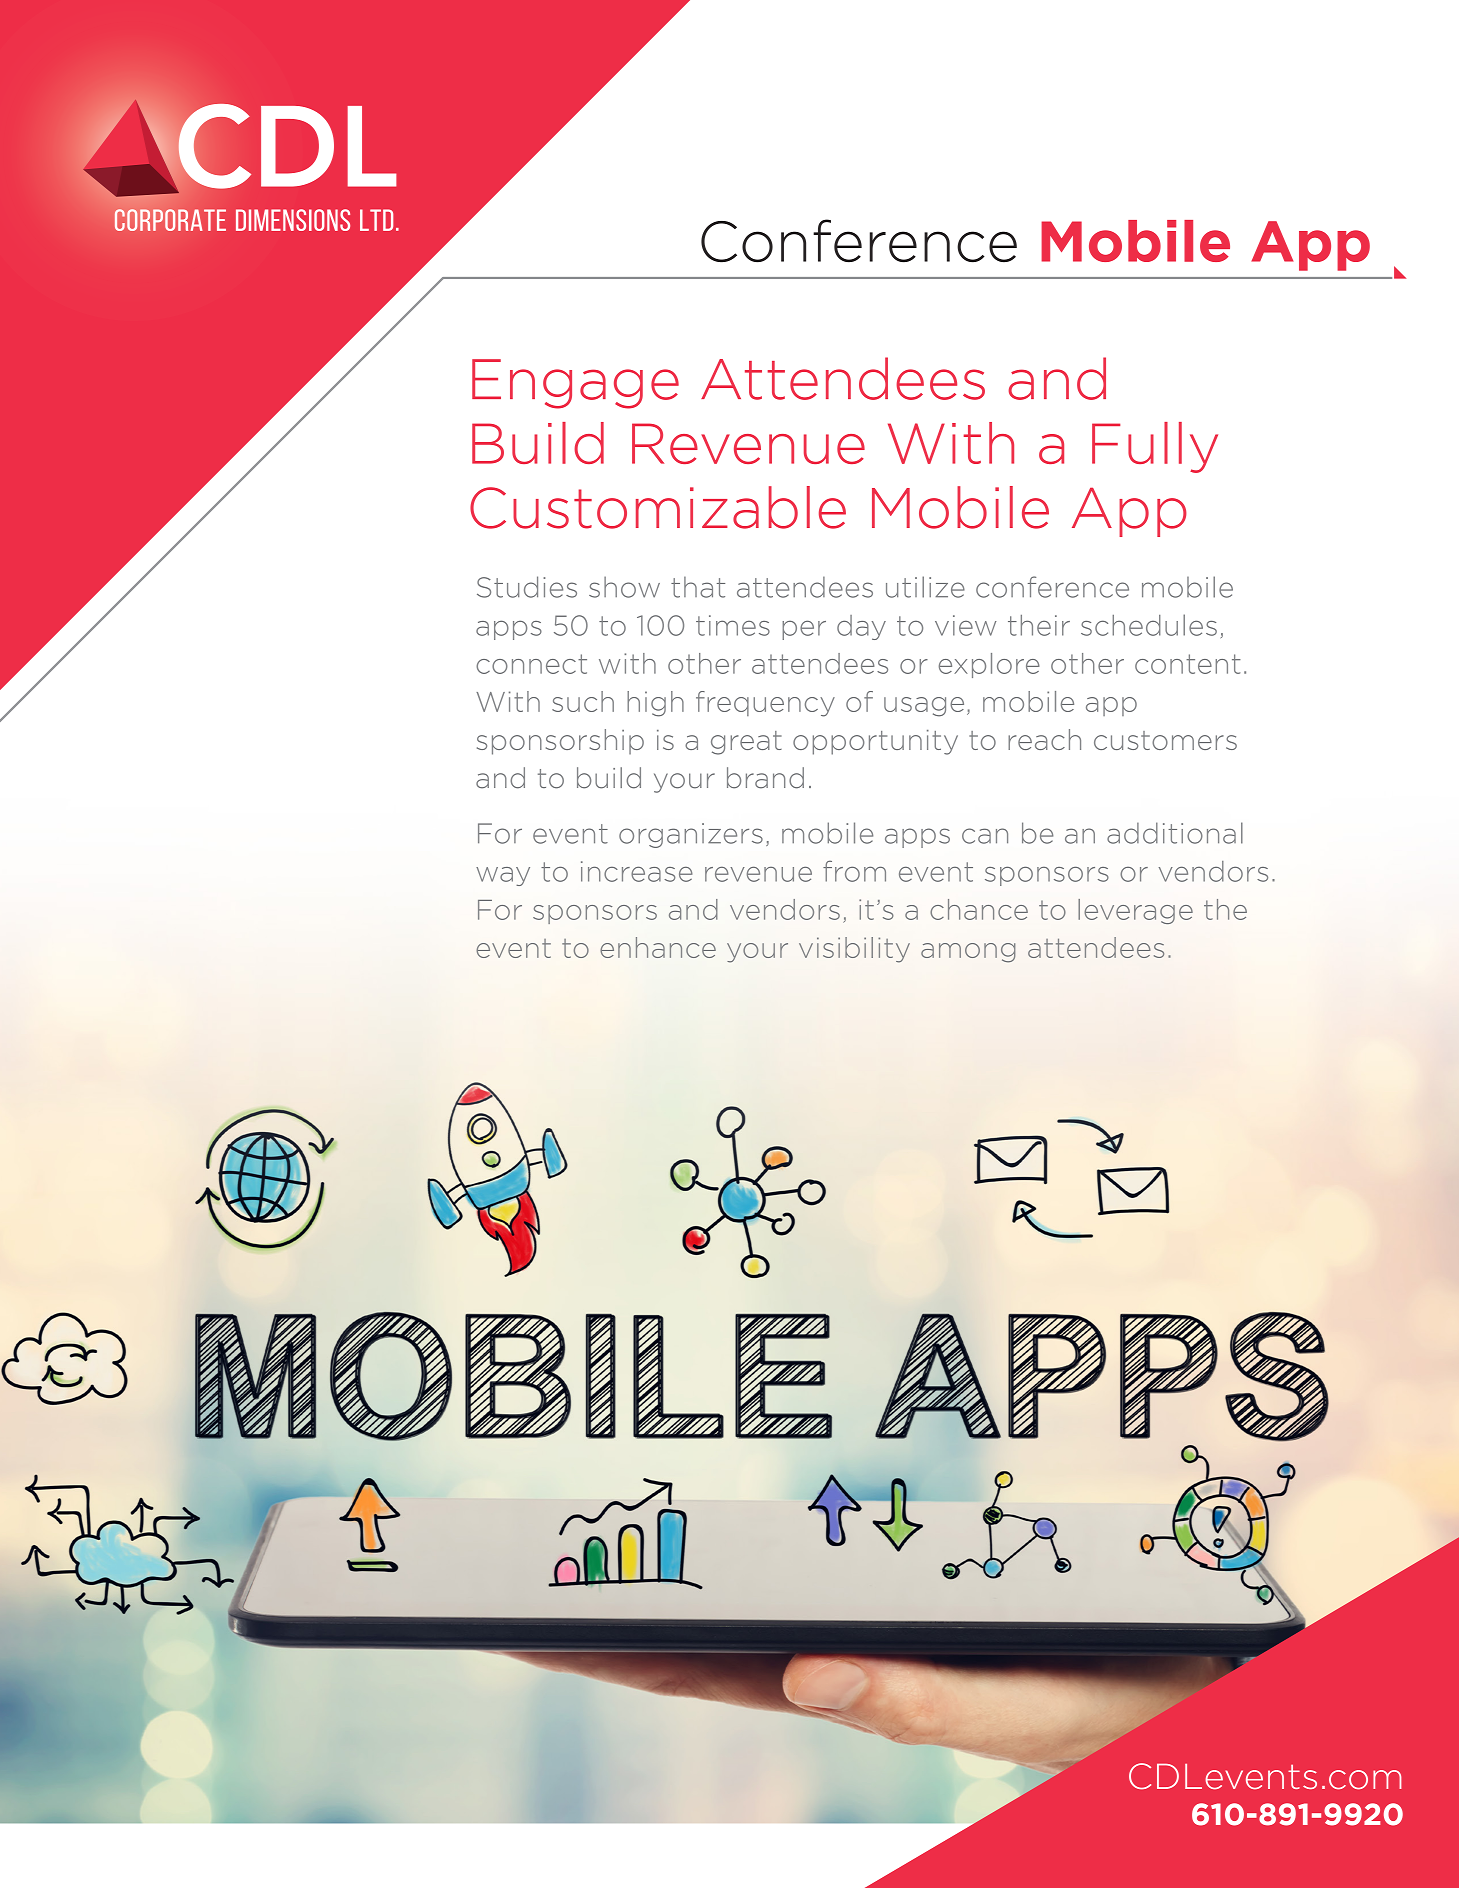 The image size is (1459, 1888). What do you see at coordinates (1188, 664) in the screenshot?
I see `content` at bounding box center [1188, 664].
